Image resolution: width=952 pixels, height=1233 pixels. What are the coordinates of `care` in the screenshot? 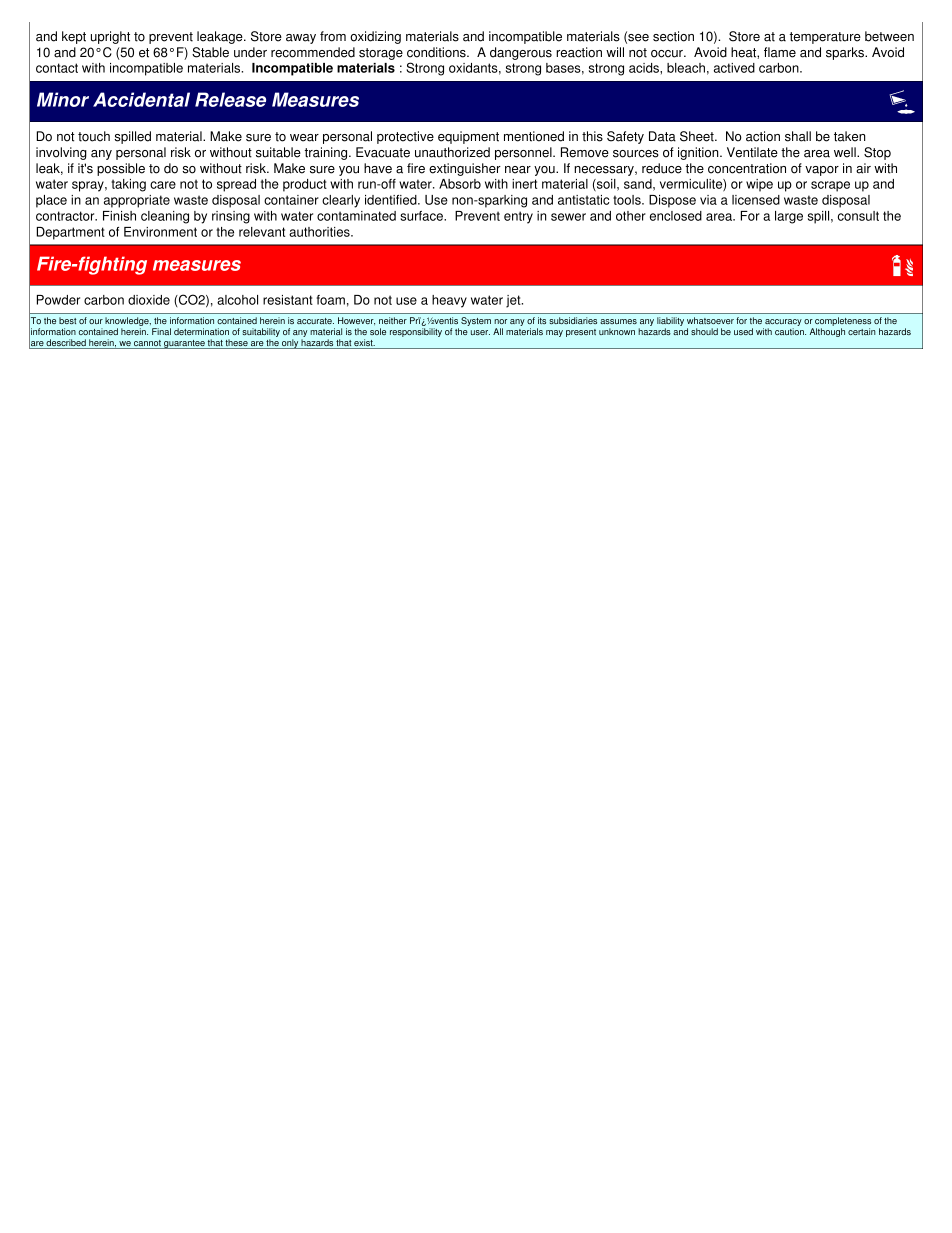 It's located at (163, 185).
